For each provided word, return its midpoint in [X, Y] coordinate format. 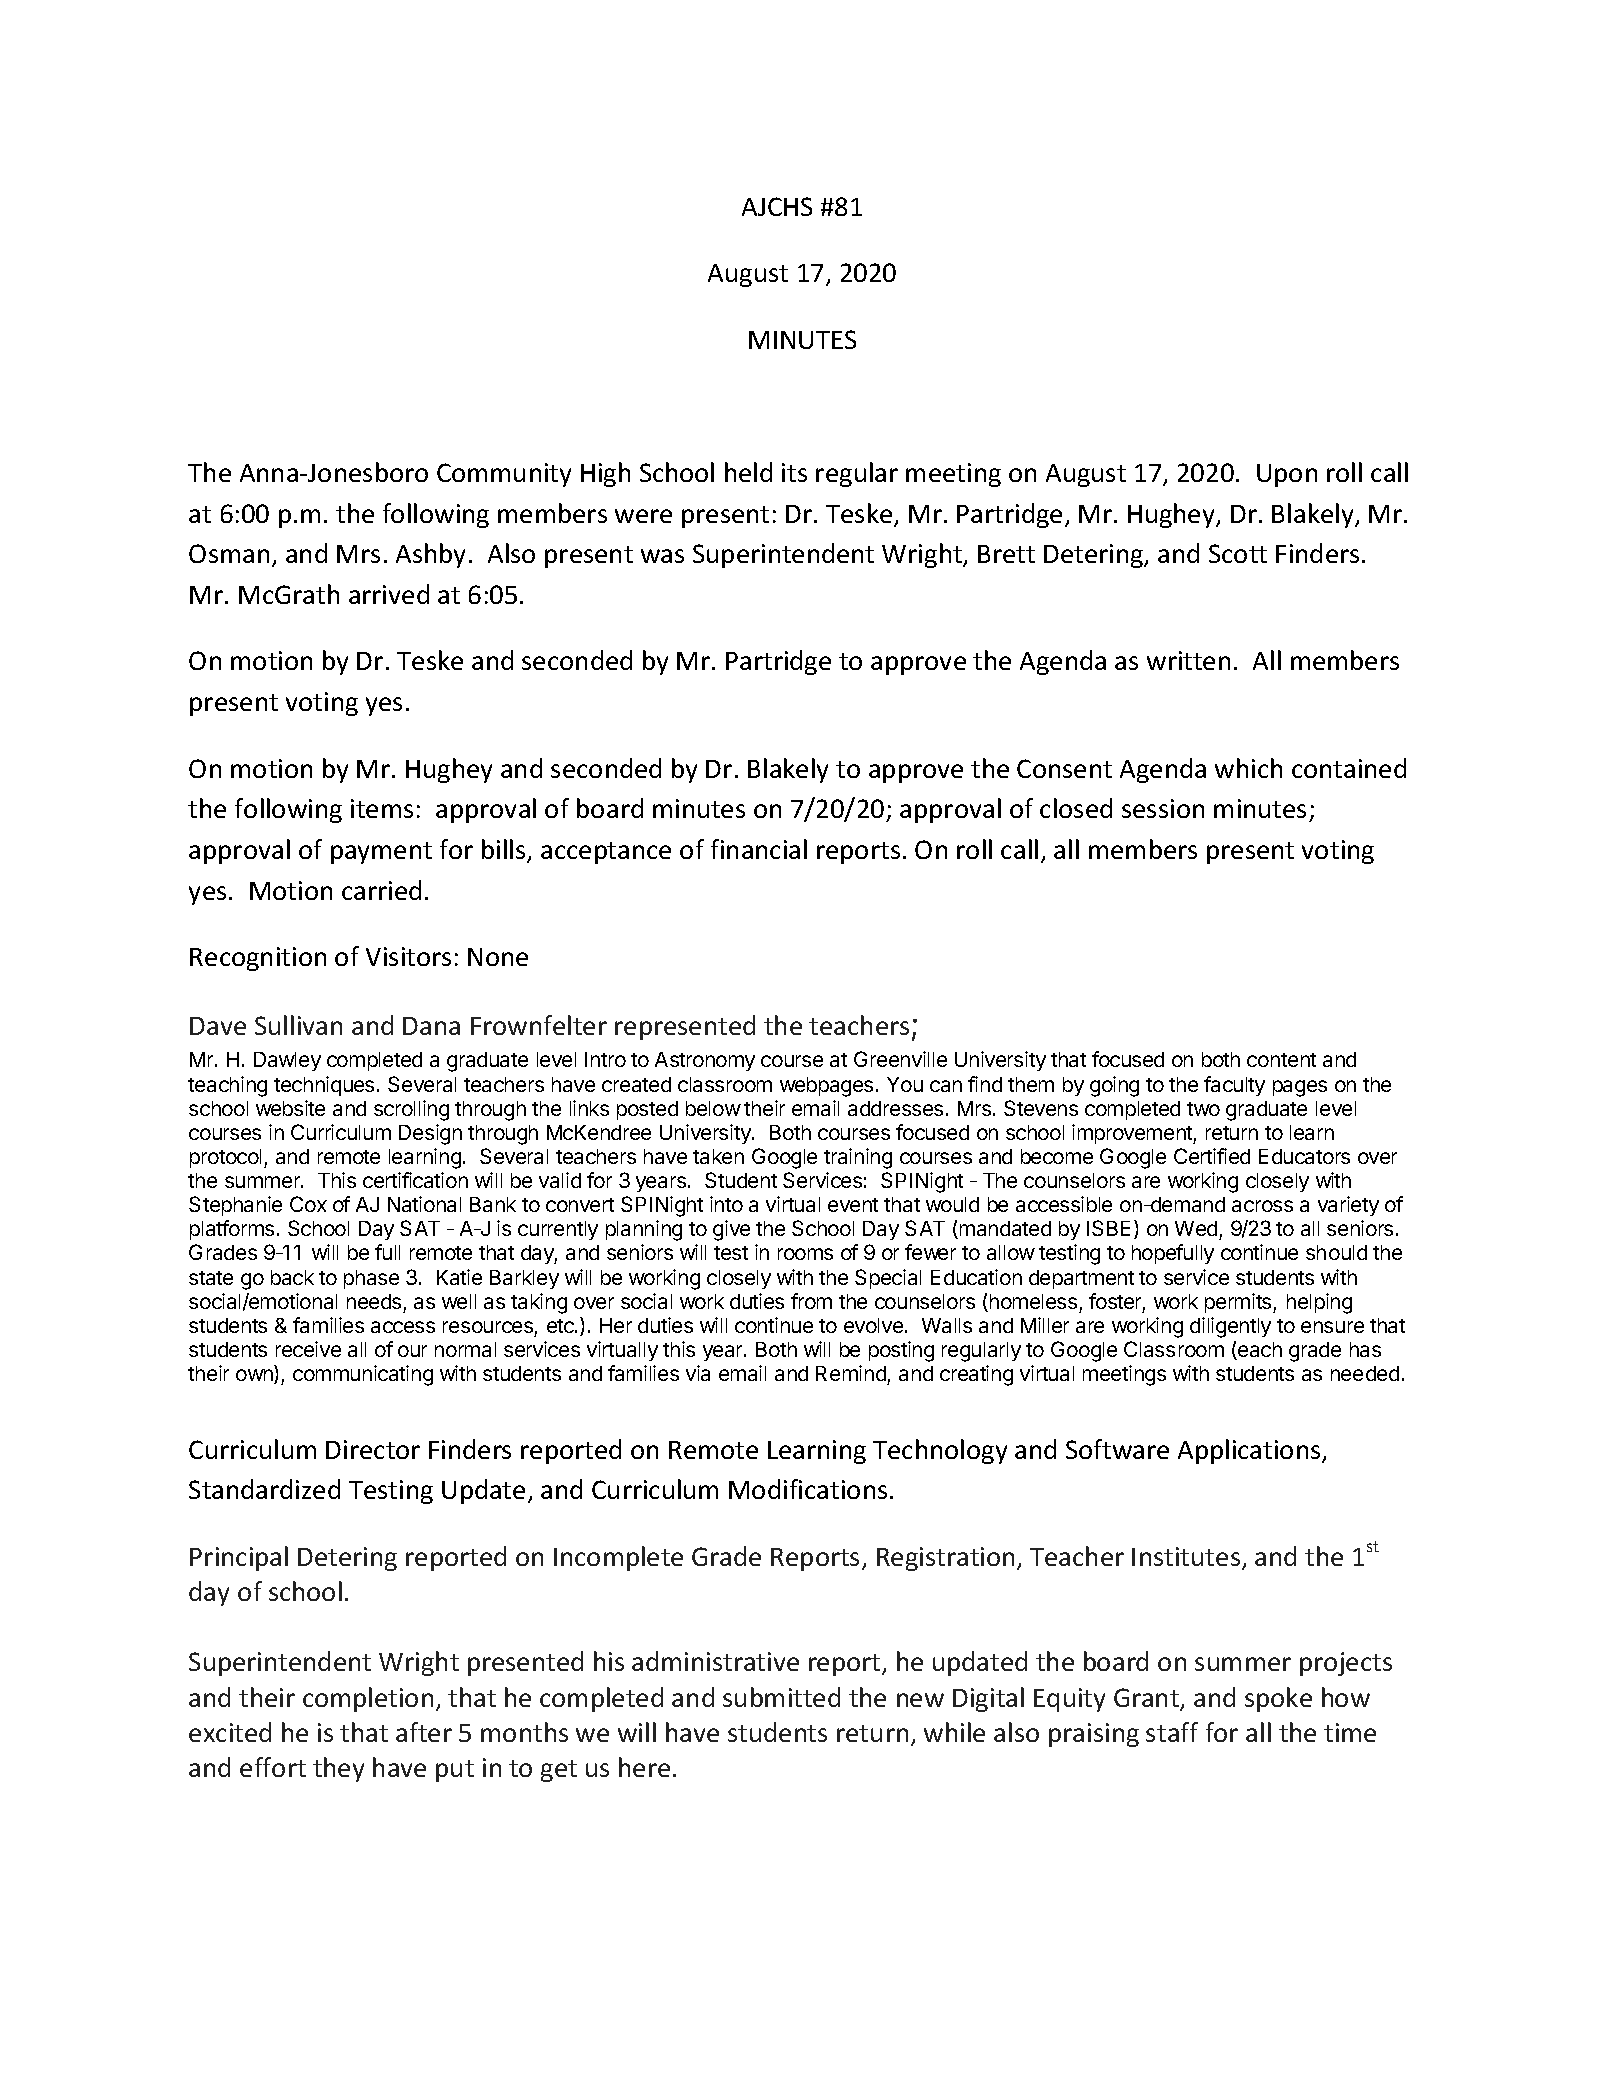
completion [368, 1699]
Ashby [430, 555]
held [748, 472]
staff [1172, 1732]
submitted [781, 1697]
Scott [1238, 553]
